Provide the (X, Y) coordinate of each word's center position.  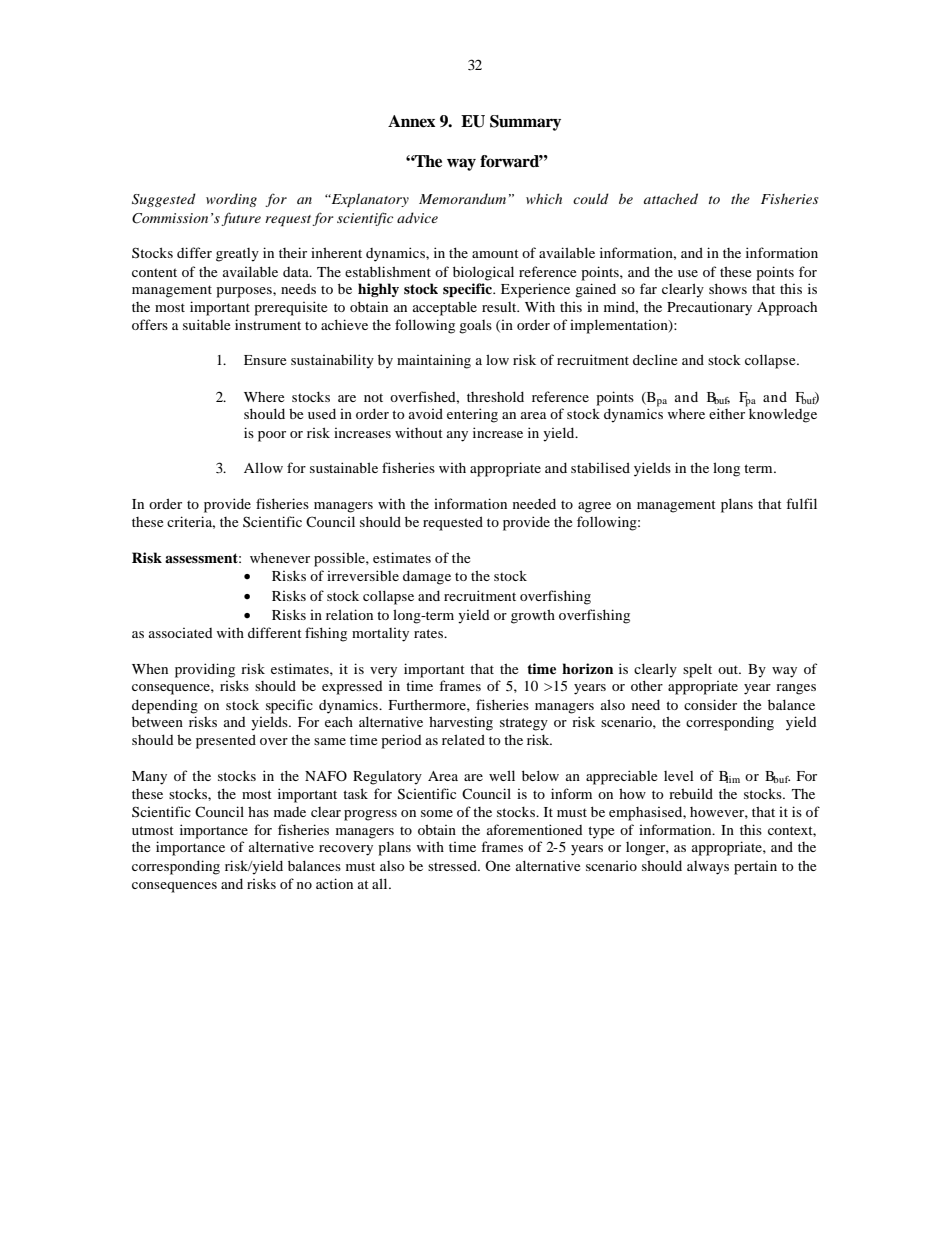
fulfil (801, 503)
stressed (453, 865)
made (290, 812)
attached (671, 198)
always (708, 868)
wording (231, 200)
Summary (525, 123)
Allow (263, 467)
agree (594, 507)
